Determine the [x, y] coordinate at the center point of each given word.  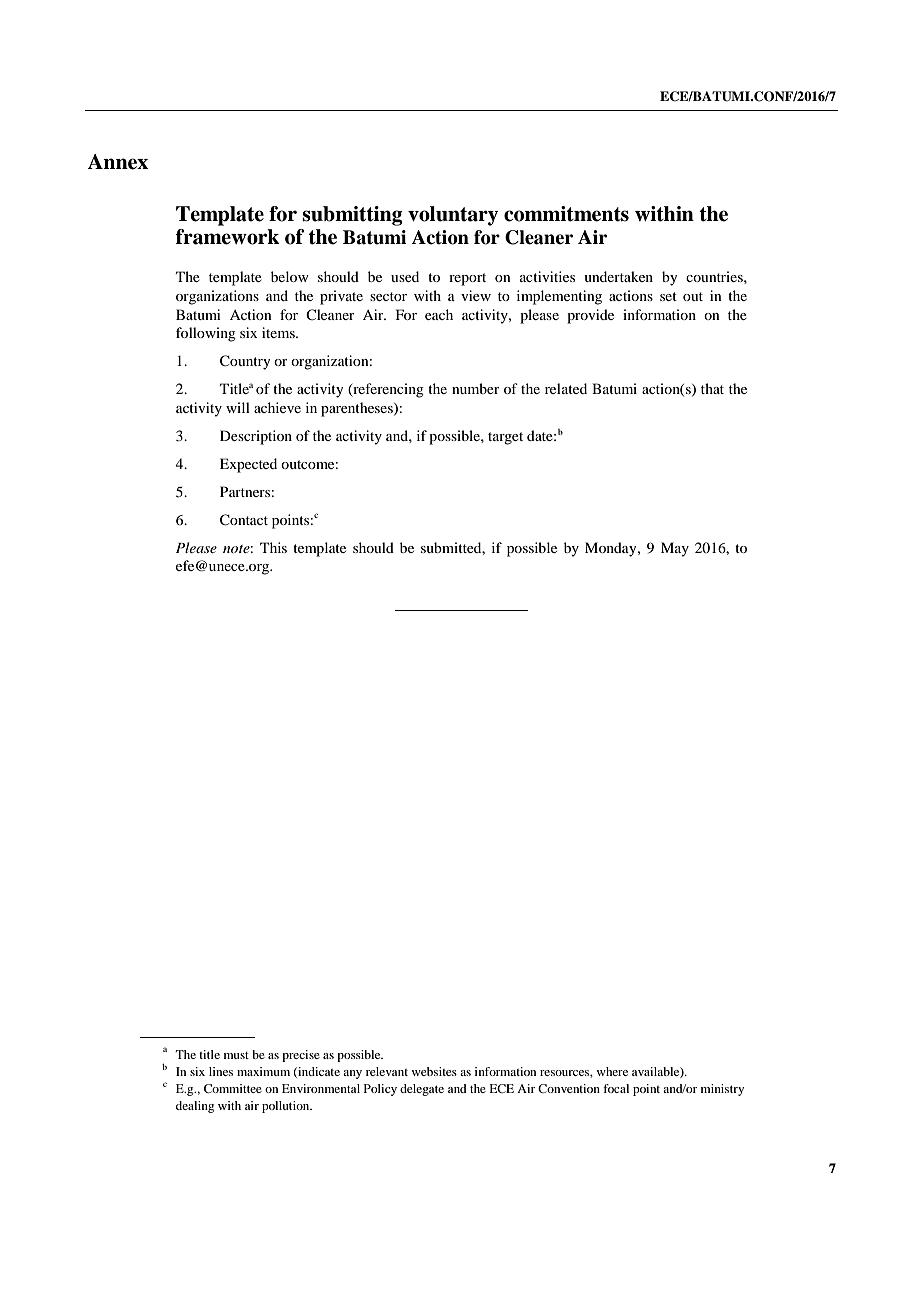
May [675, 549]
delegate [422, 1090]
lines [221, 1071]
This [273, 547]
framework [228, 237]
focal [616, 1088]
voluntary [453, 216]
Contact [244, 520]
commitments [566, 214]
